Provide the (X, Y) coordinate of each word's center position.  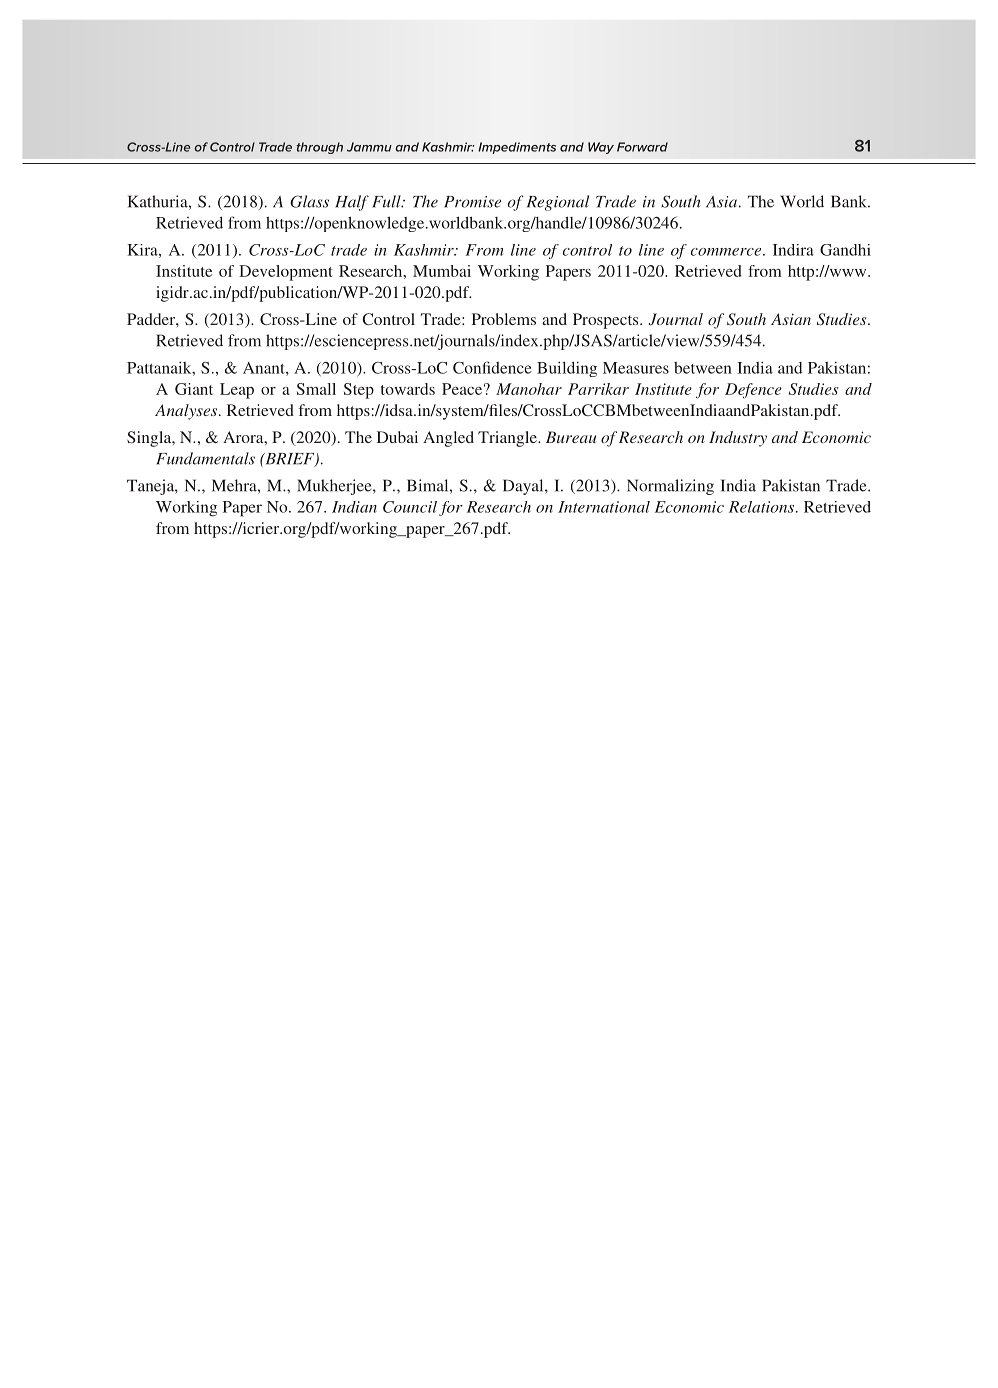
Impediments (517, 148)
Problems (504, 319)
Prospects (607, 321)
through (319, 148)
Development (286, 273)
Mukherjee (335, 487)
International (604, 507)
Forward (642, 147)
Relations (763, 507)
